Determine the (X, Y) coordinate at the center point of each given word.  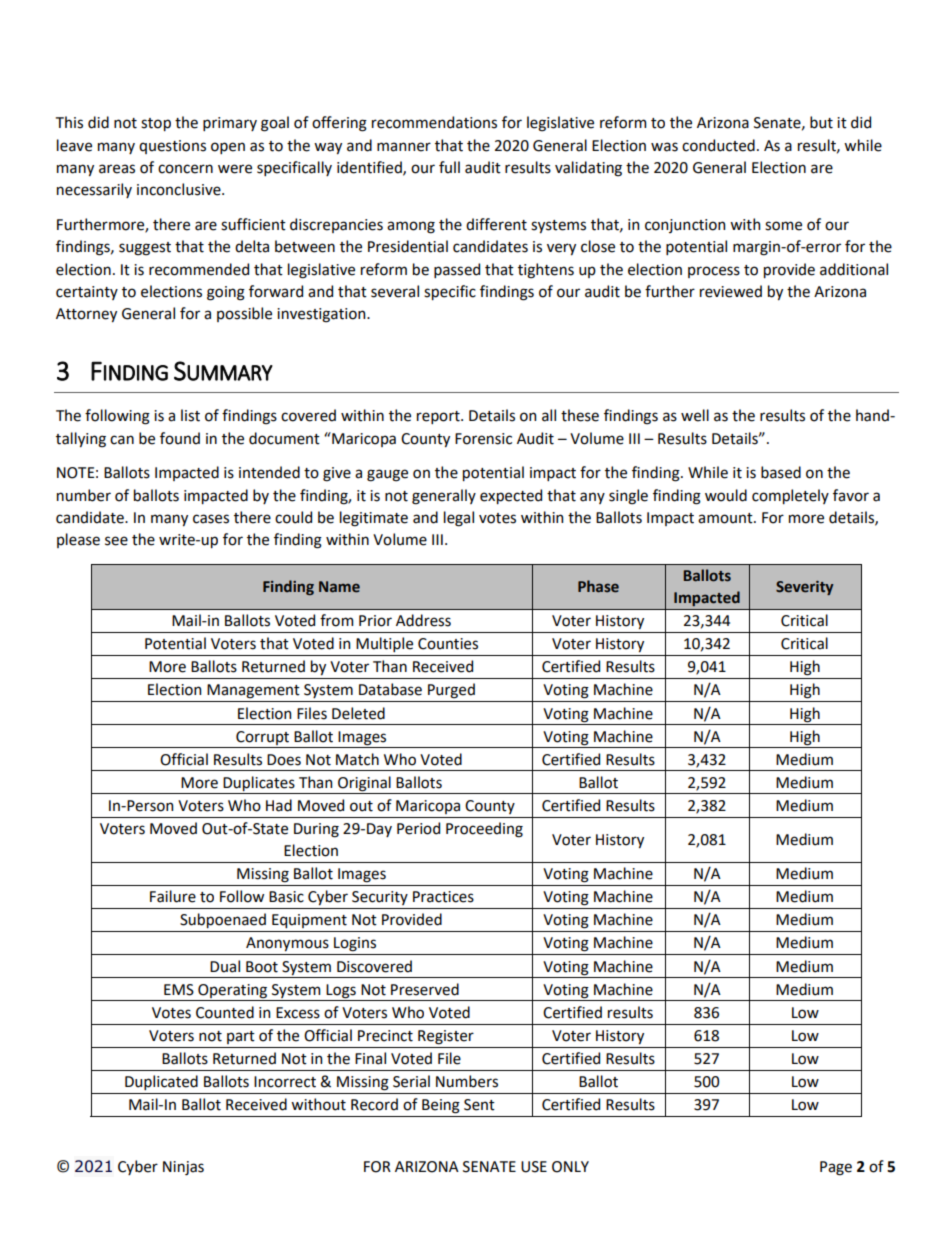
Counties (448, 644)
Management (253, 691)
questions (172, 147)
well (695, 415)
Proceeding (484, 830)
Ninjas (183, 1168)
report (439, 417)
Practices (443, 897)
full (449, 167)
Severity (804, 588)
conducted (718, 145)
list (190, 415)
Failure (173, 896)
